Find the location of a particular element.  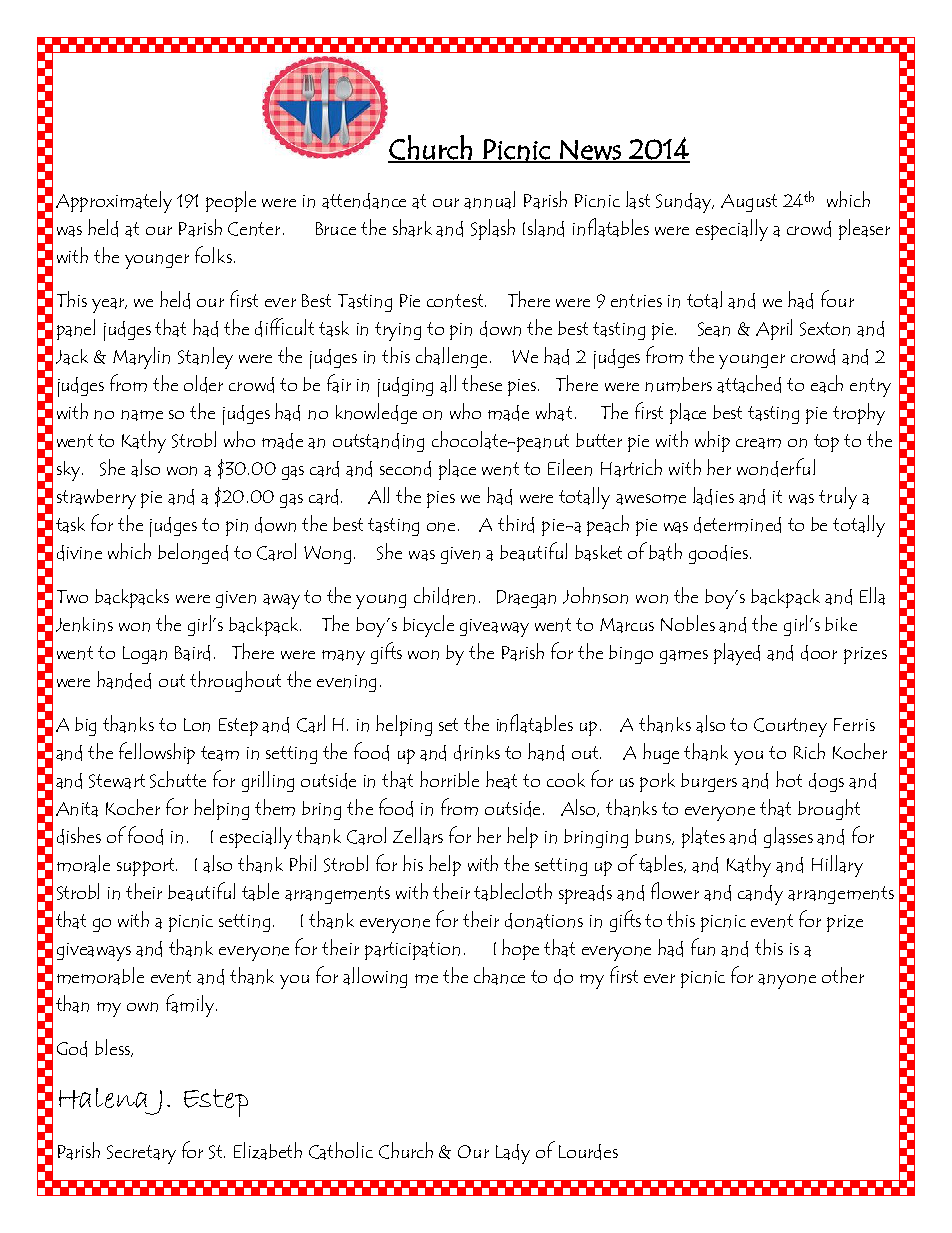

Stanley is located at coordinates (205, 358).
